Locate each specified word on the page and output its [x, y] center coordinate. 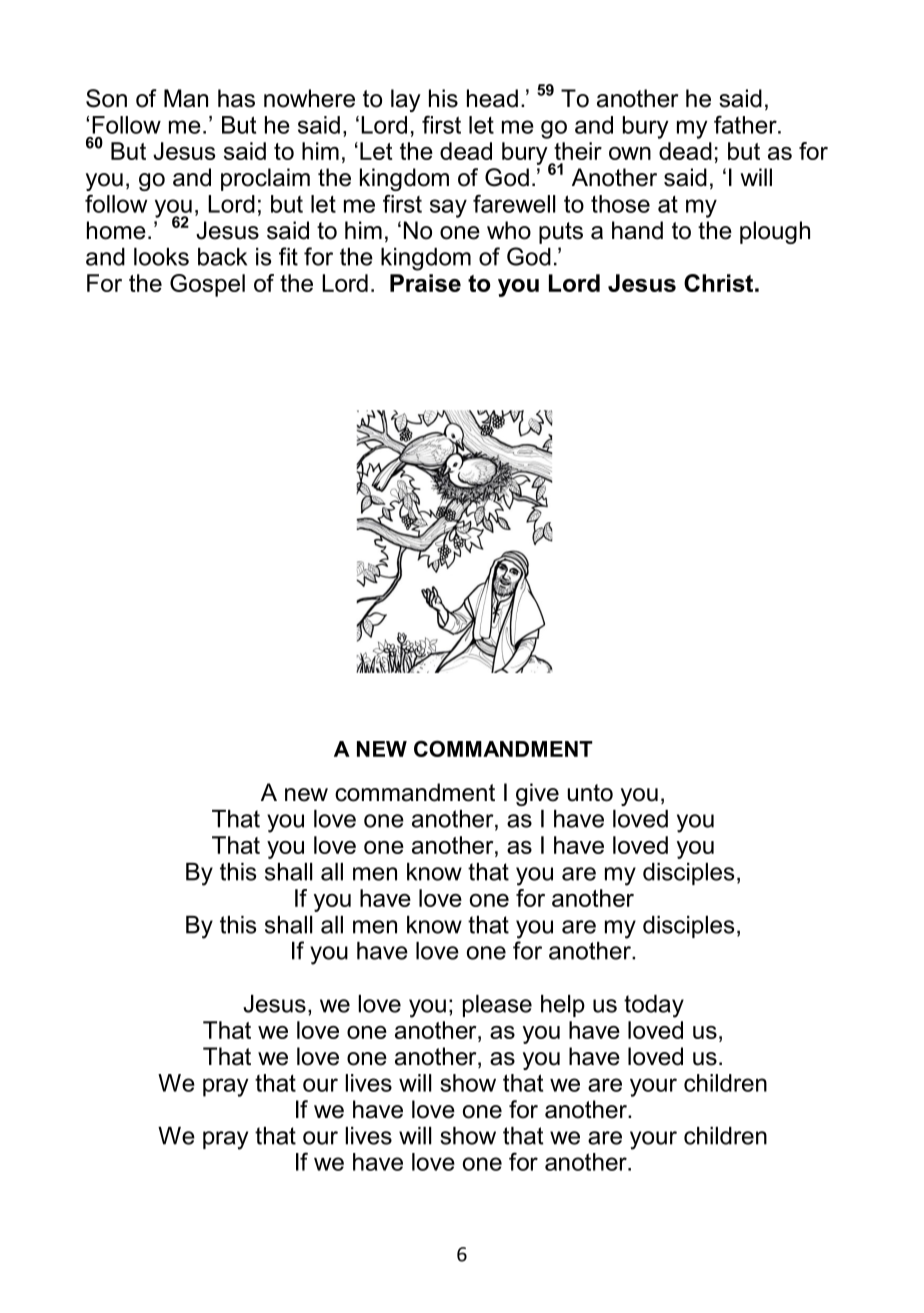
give [537, 794]
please [497, 1006]
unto [590, 793]
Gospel [207, 285]
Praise [425, 283]
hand [637, 230]
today [654, 1006]
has [236, 98]
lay [406, 100]
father [746, 125]
